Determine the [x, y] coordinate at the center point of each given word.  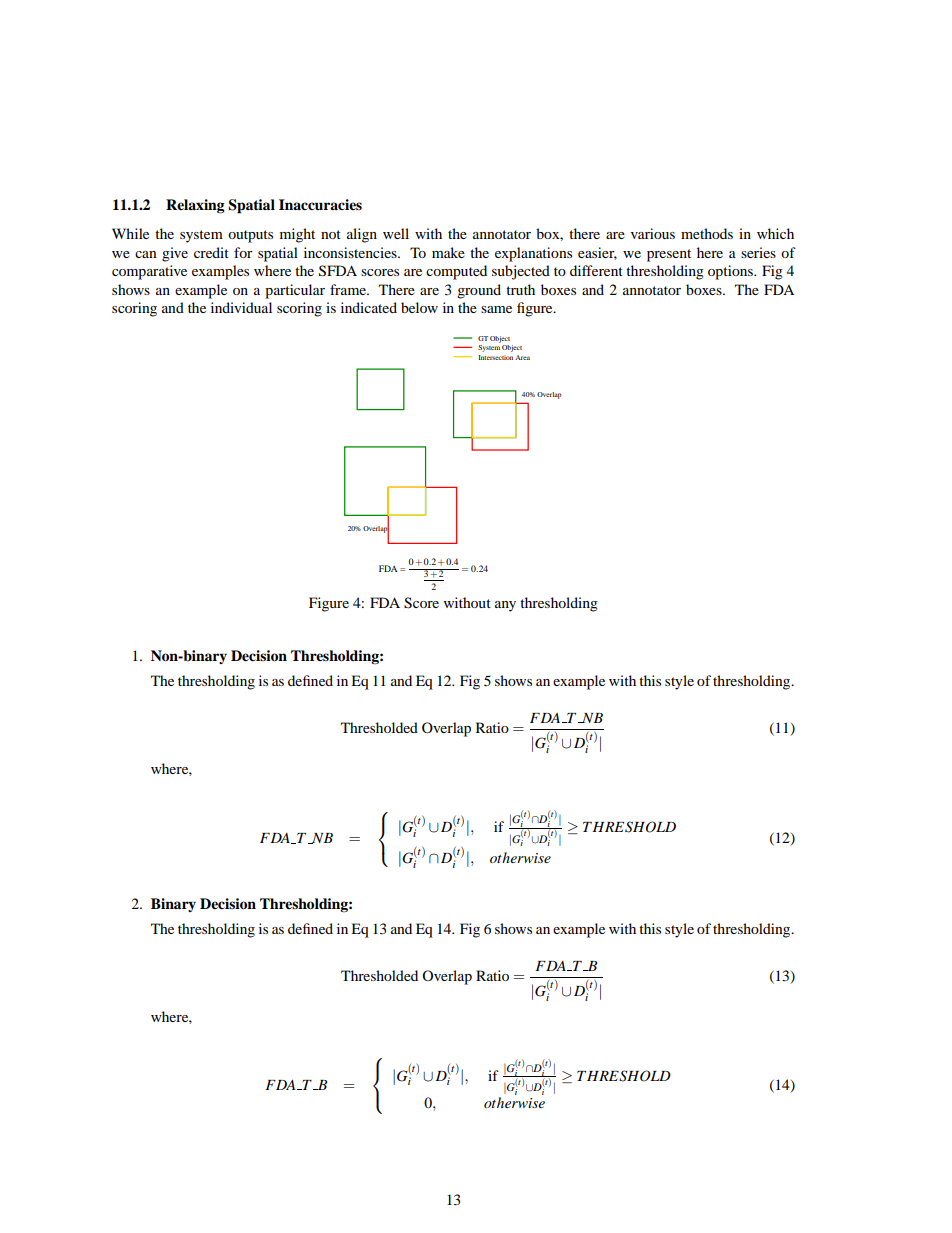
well [396, 233]
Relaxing [195, 206]
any [505, 606]
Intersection [496, 357]
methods [707, 233]
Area [522, 357]
